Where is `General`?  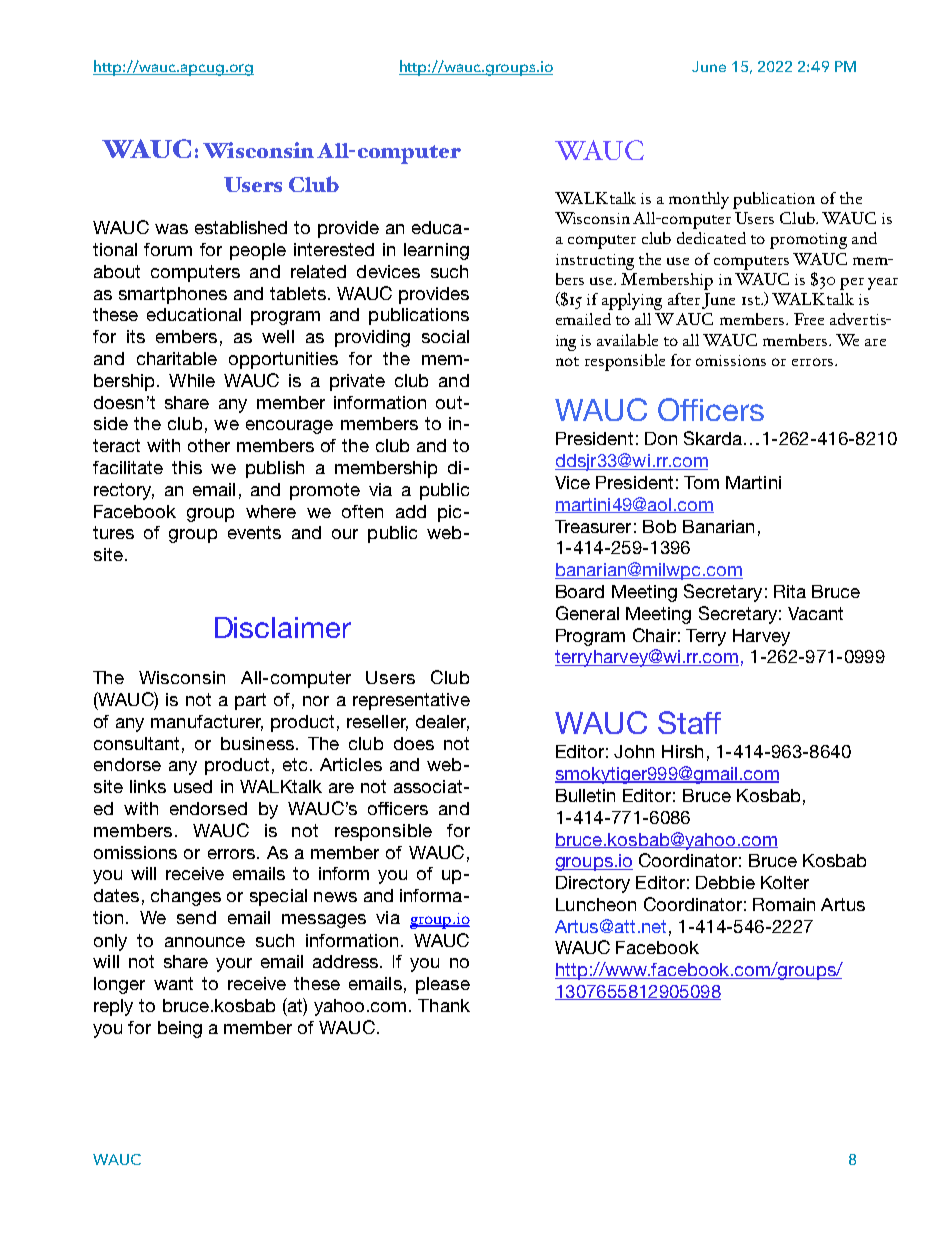
General is located at coordinates (587, 613).
